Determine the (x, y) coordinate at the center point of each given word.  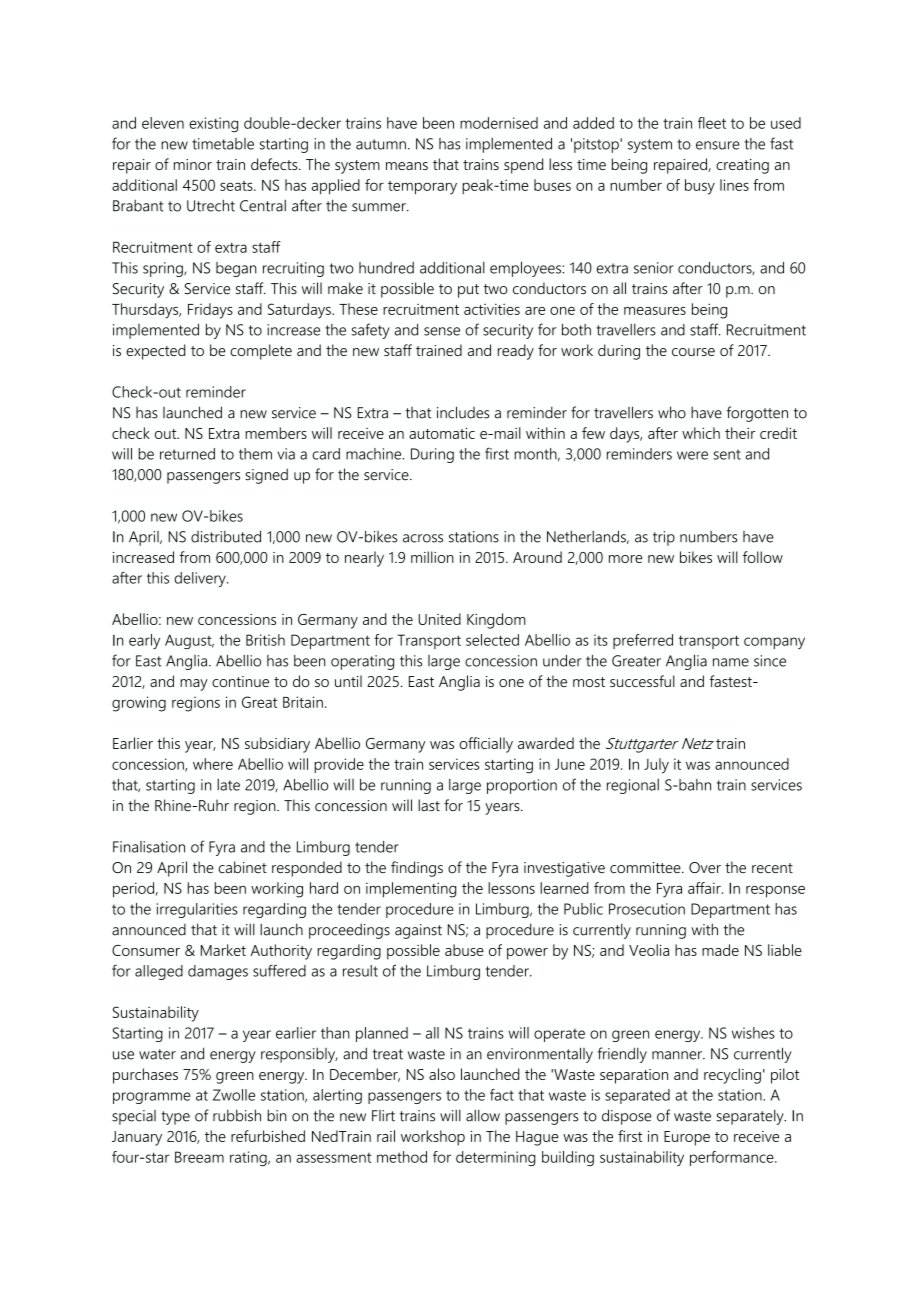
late (228, 785)
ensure (718, 145)
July (656, 766)
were (692, 455)
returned (187, 454)
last (429, 805)
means (407, 166)
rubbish (237, 1115)
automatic (442, 433)
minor (193, 164)
